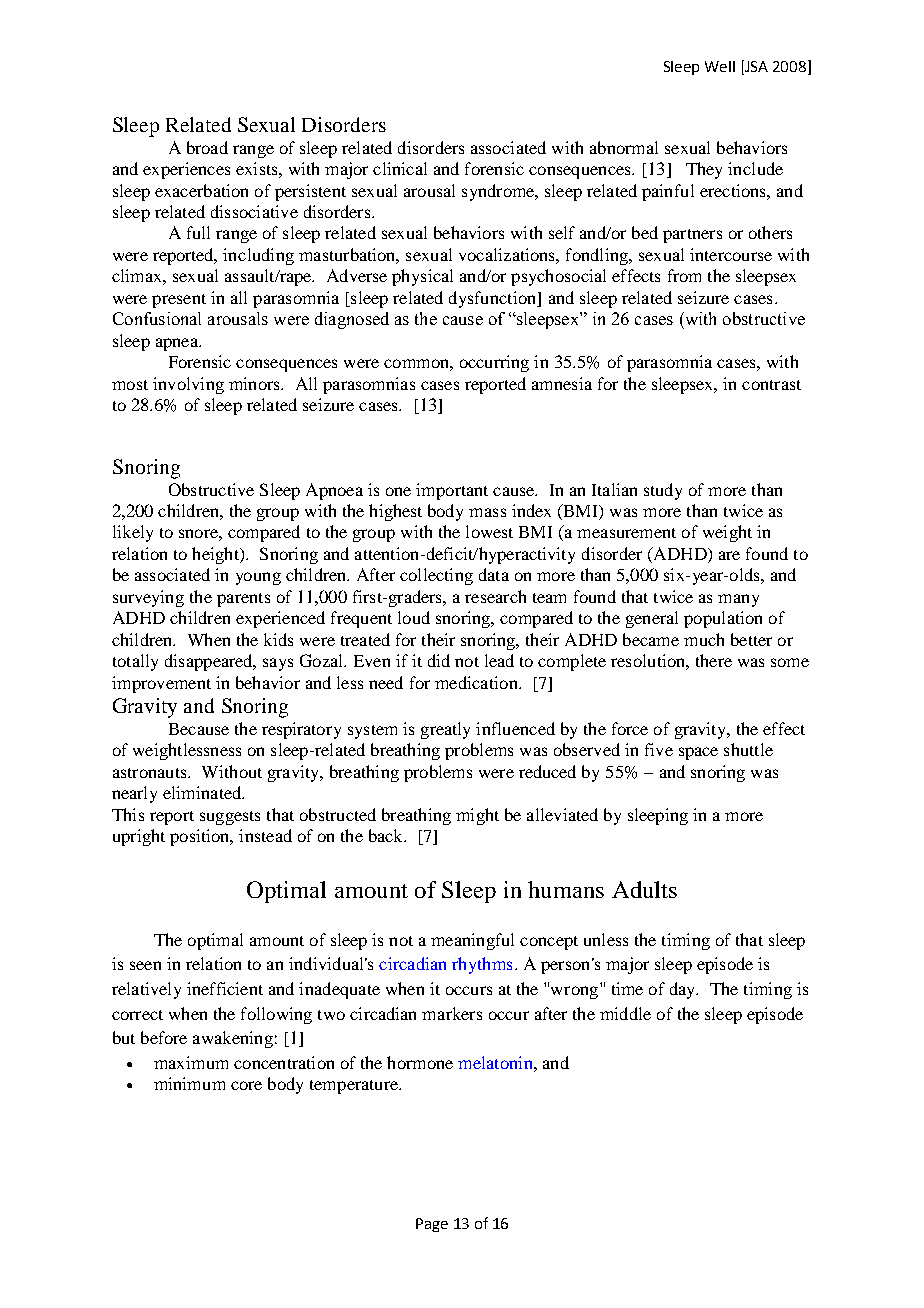 Image resolution: width=924 pixels, height=1308 pixels. Describe the element at coordinates (720, 66) in the screenshot. I see `Well` at that location.
